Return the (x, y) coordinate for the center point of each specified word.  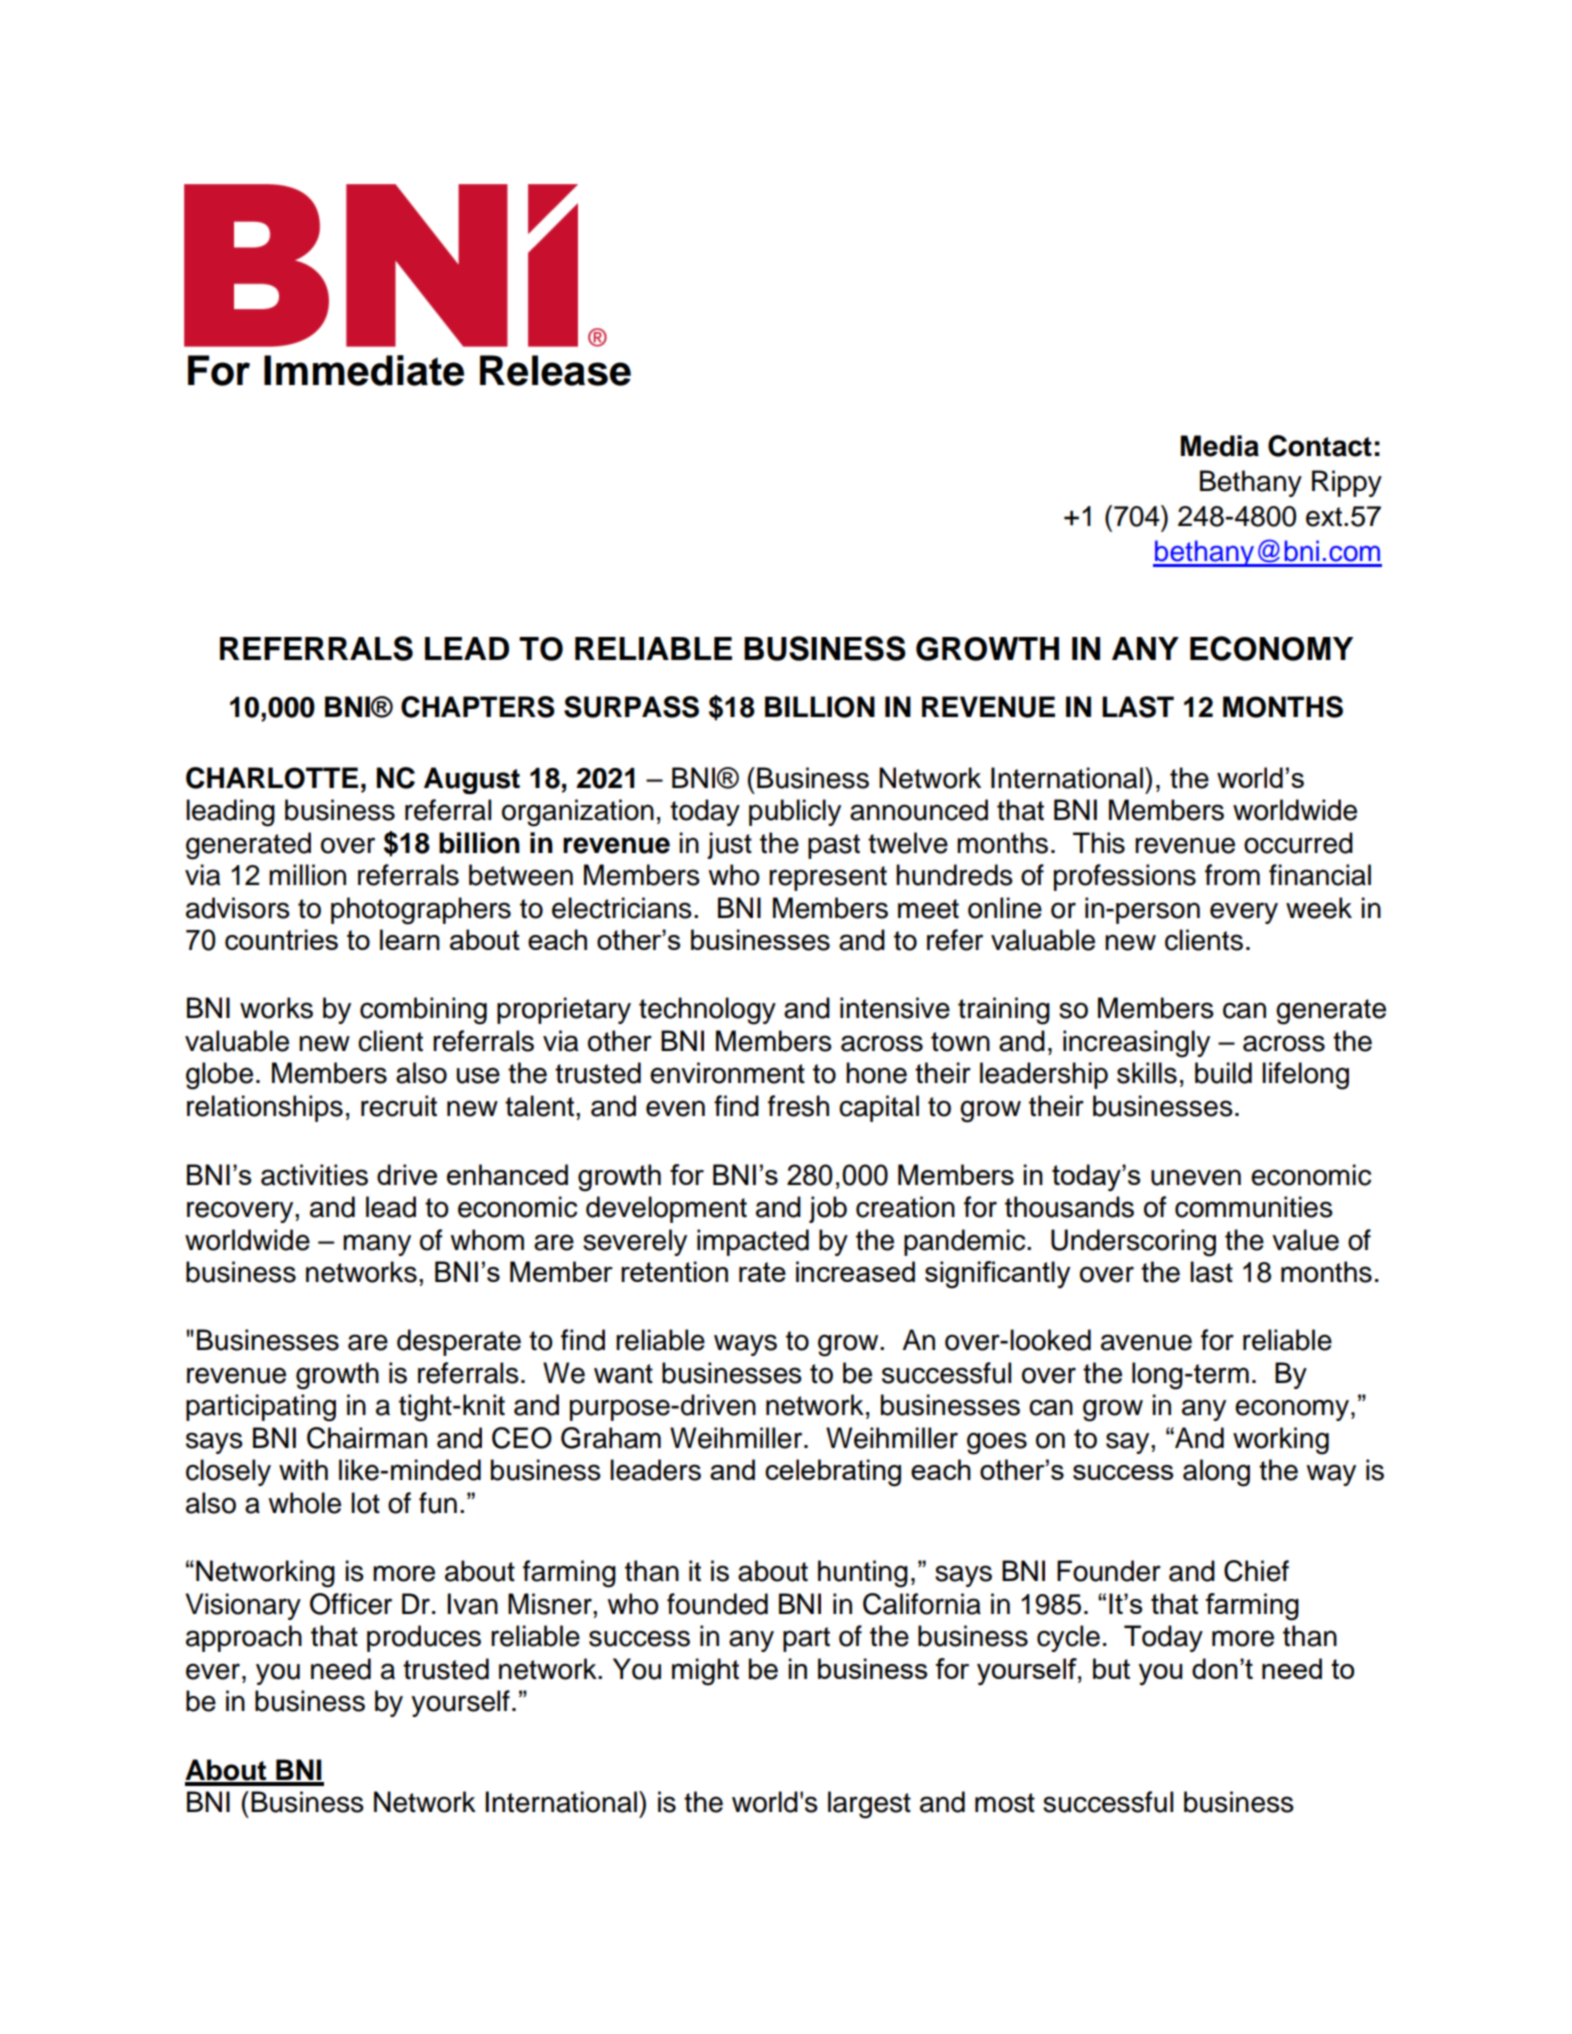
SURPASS (631, 707)
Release (555, 370)
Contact (1320, 446)
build (1223, 1073)
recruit (399, 1106)
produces (424, 1638)
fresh (798, 1106)
